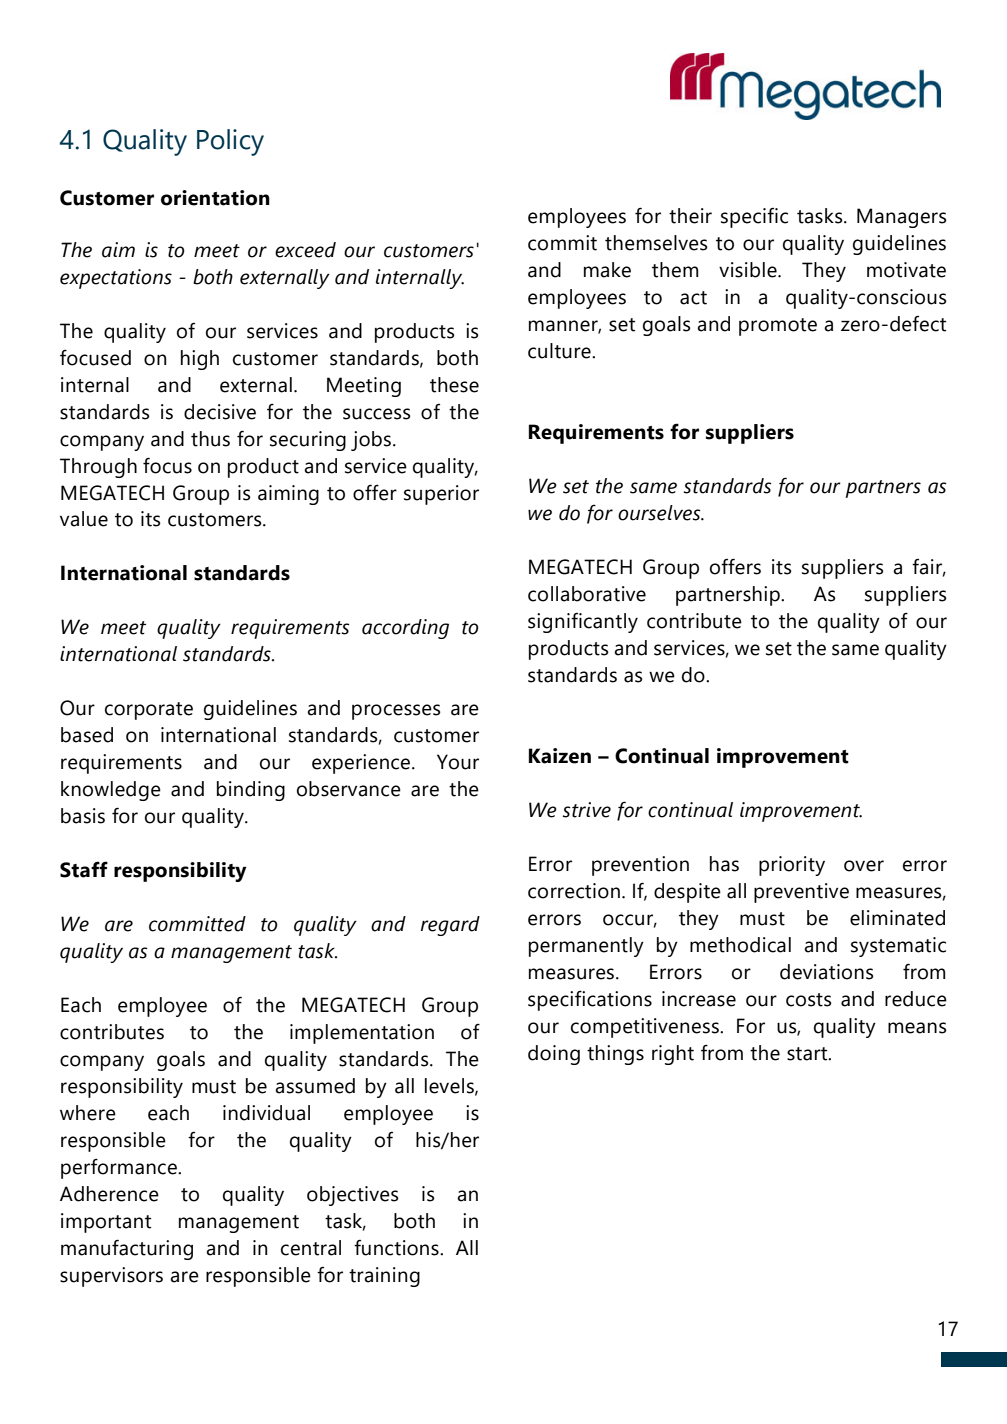 The image size is (1007, 1424). I want to click on manufacturing, so click(127, 1249).
